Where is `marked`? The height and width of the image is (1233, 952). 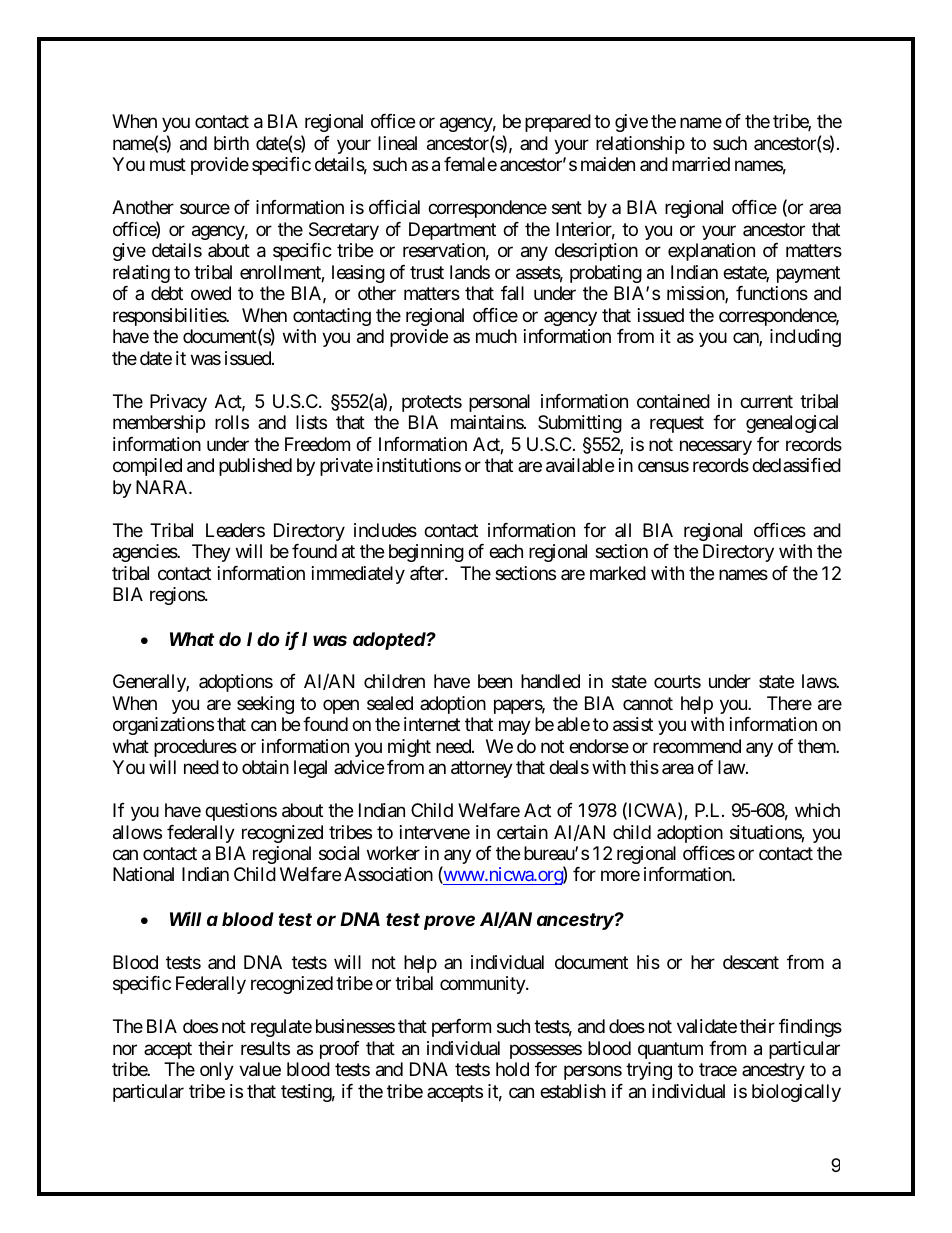 marked is located at coordinates (618, 573).
